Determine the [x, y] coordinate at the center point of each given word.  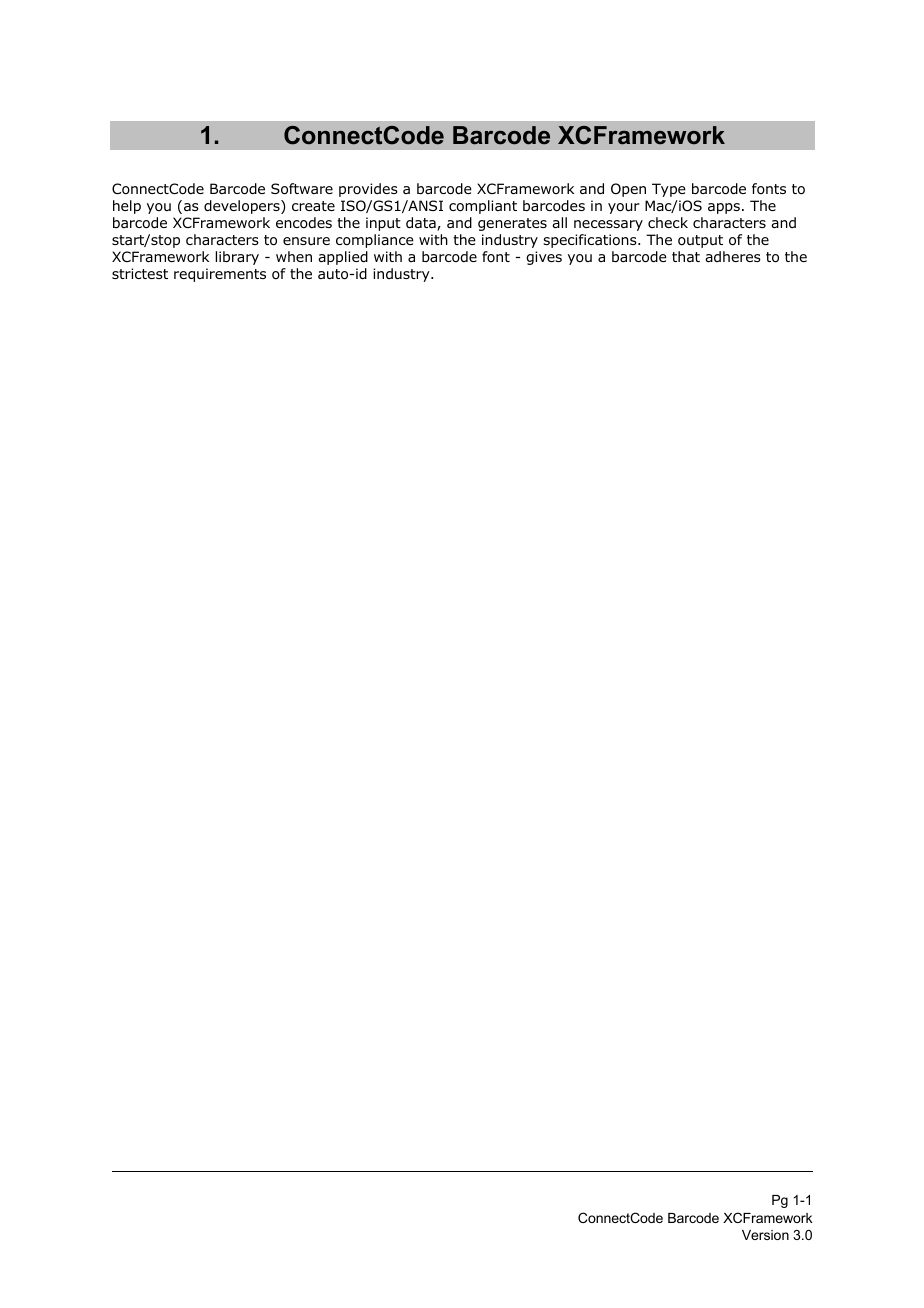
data [422, 224]
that [686, 256]
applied [343, 258]
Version [765, 1235]
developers [243, 207]
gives [544, 258]
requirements [220, 275]
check [668, 222]
